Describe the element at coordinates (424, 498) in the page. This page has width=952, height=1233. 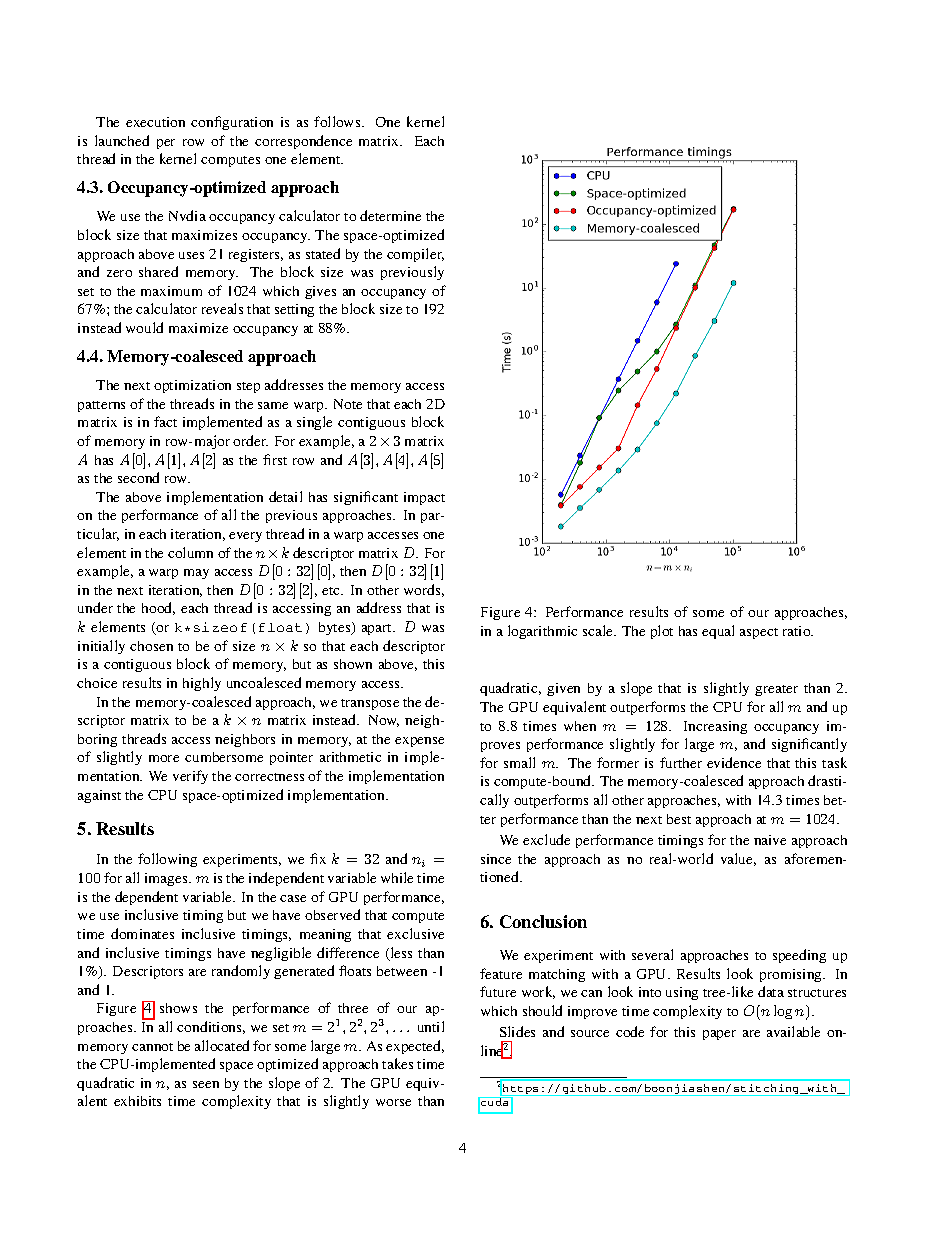
I see `impact` at that location.
